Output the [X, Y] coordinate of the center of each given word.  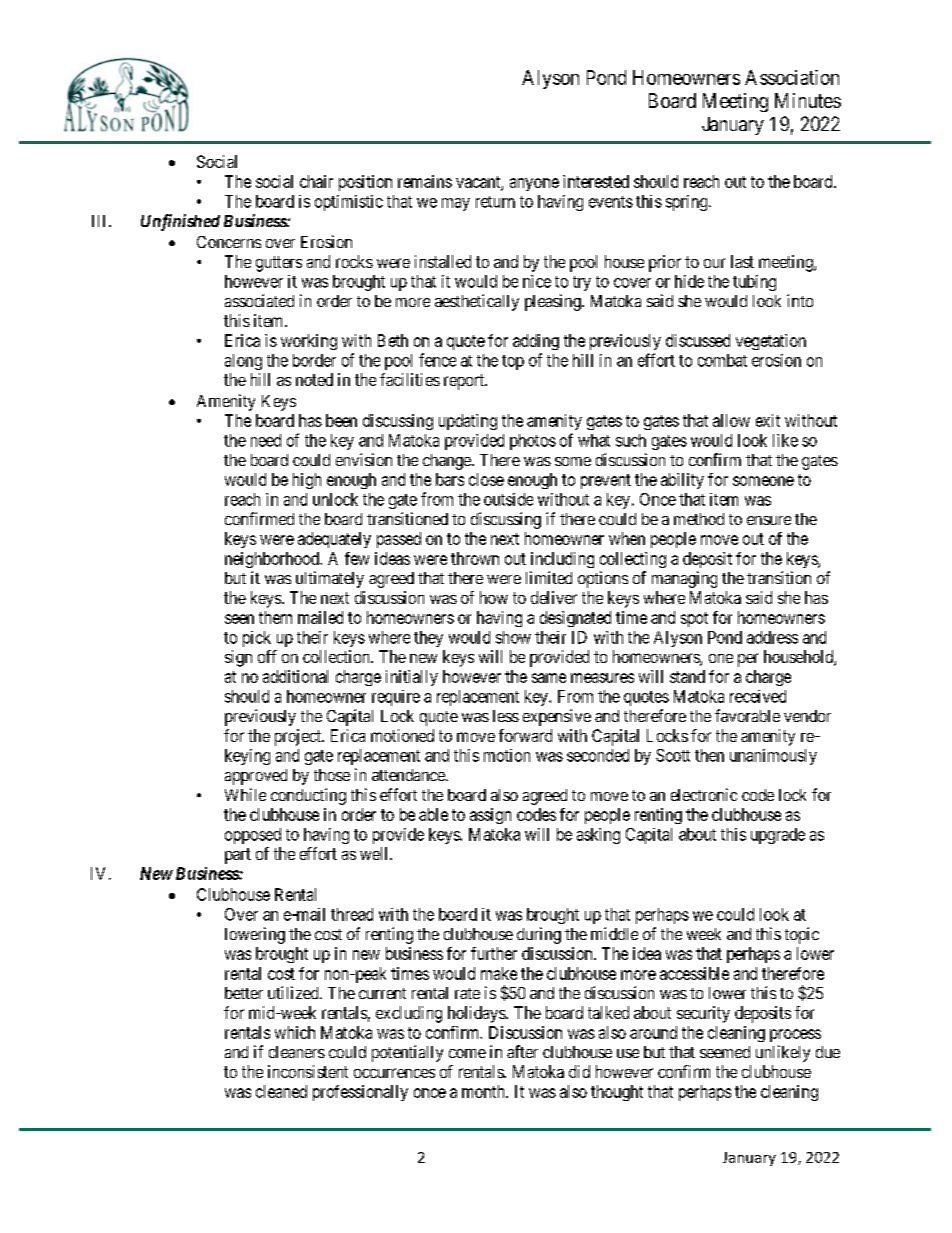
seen [239, 619]
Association [792, 77]
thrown [475, 558]
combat [722, 360]
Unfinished [180, 222]
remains [425, 181]
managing [684, 579]
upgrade [778, 836]
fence [437, 360]
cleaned [281, 1091]
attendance [409, 775]
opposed [253, 836]
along [243, 362]
